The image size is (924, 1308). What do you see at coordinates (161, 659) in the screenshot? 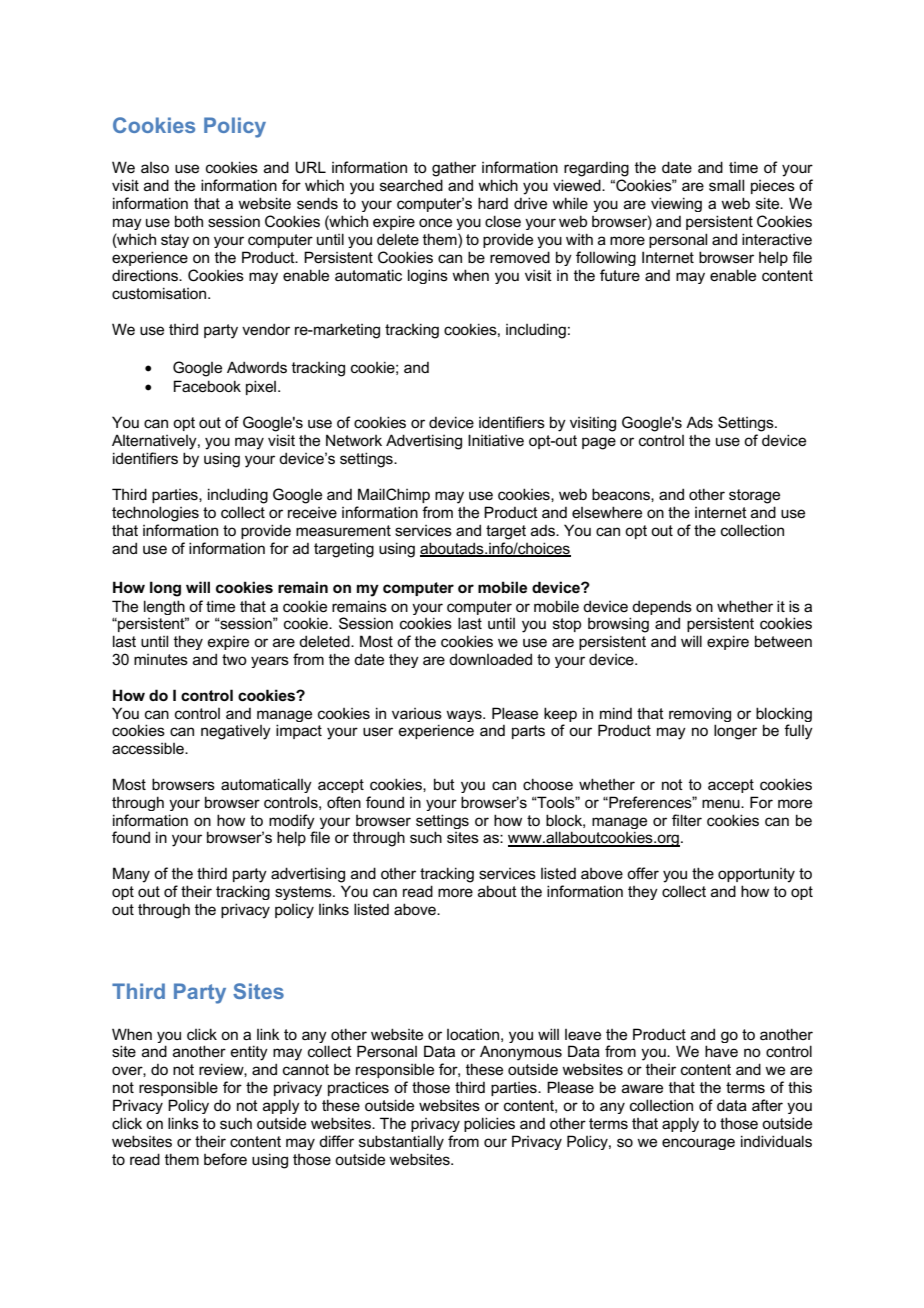
I see `minutes` at bounding box center [161, 659].
